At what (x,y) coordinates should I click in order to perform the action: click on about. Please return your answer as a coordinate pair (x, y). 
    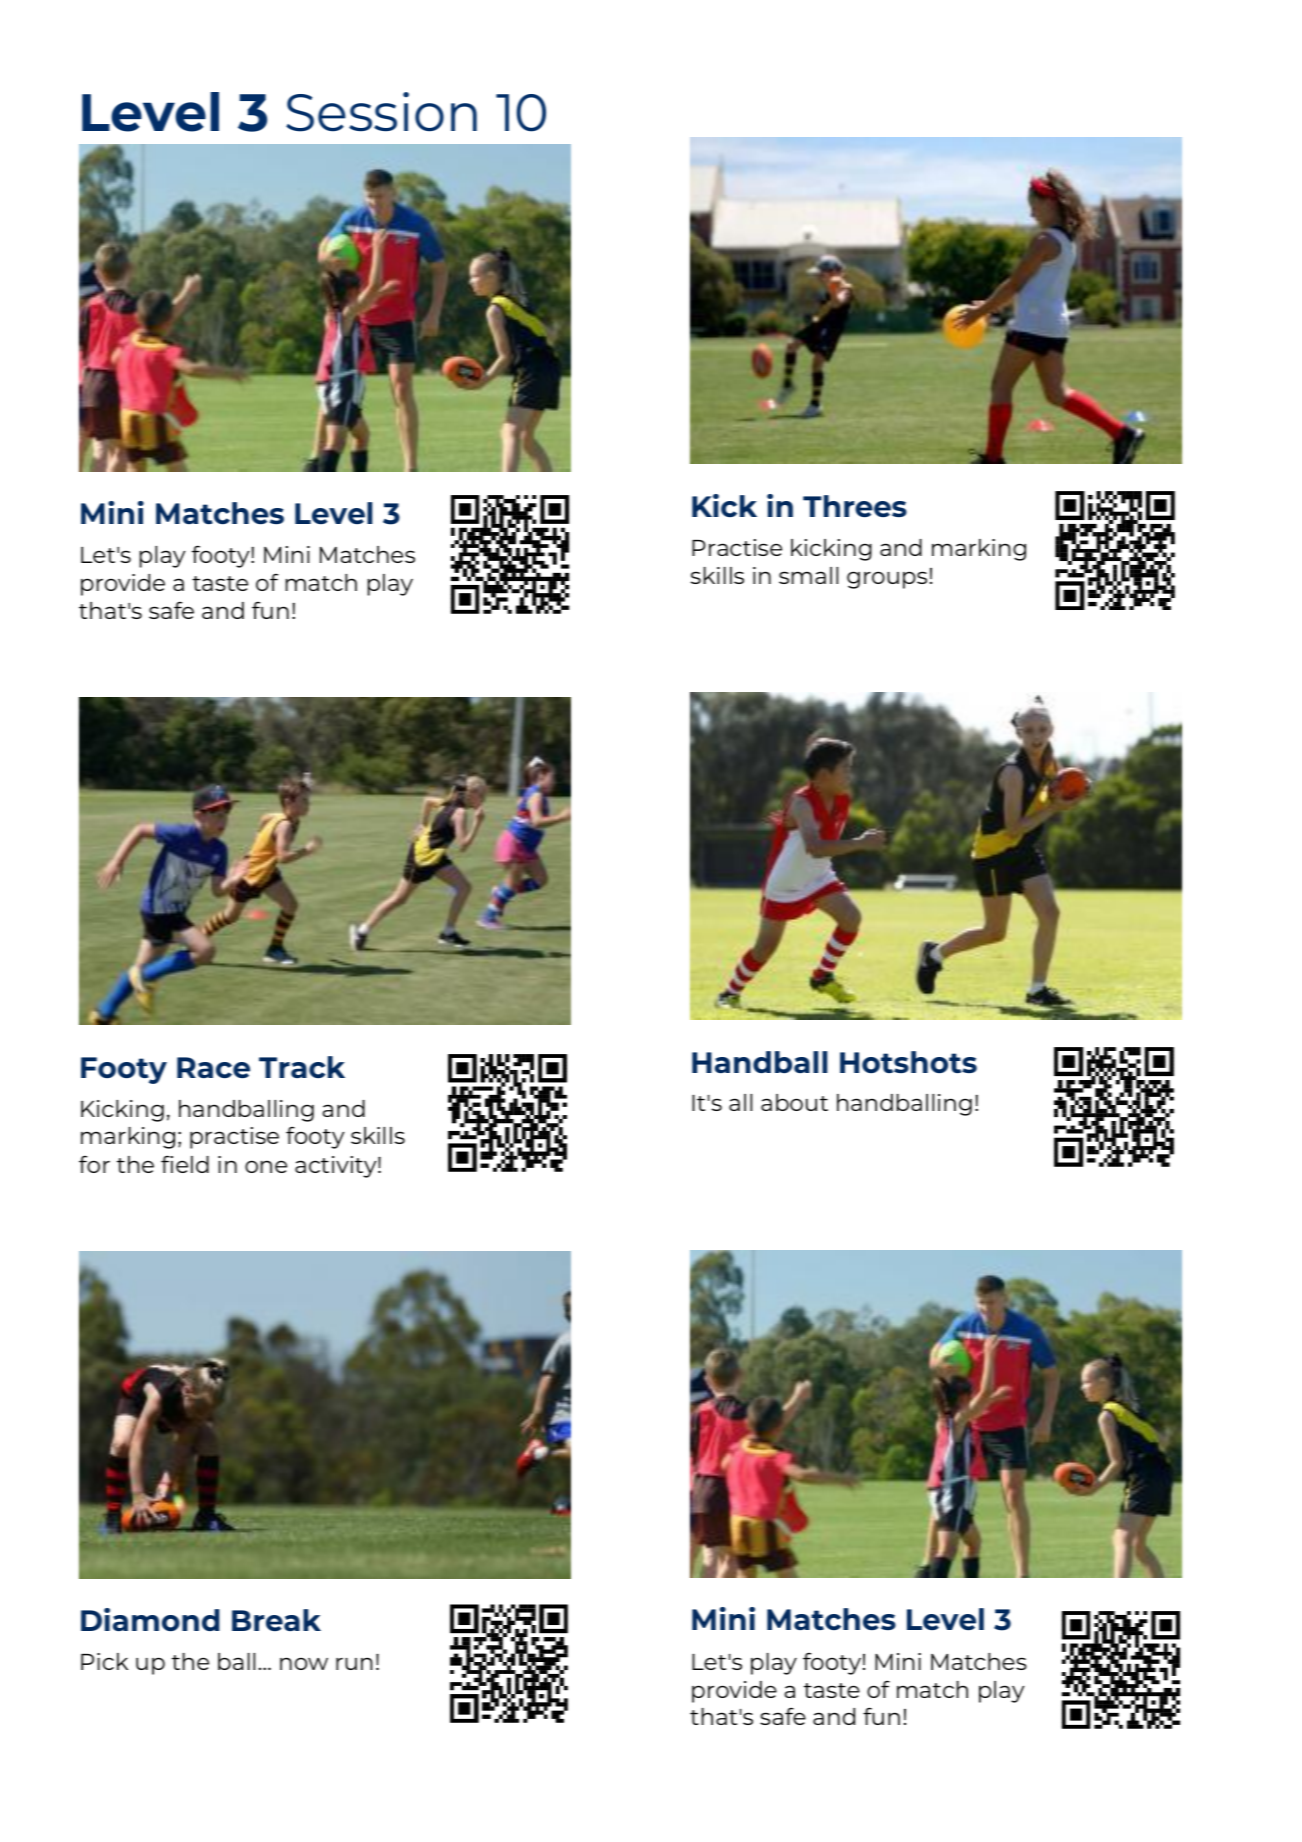
    Looking at the image, I should click on (794, 1102).
